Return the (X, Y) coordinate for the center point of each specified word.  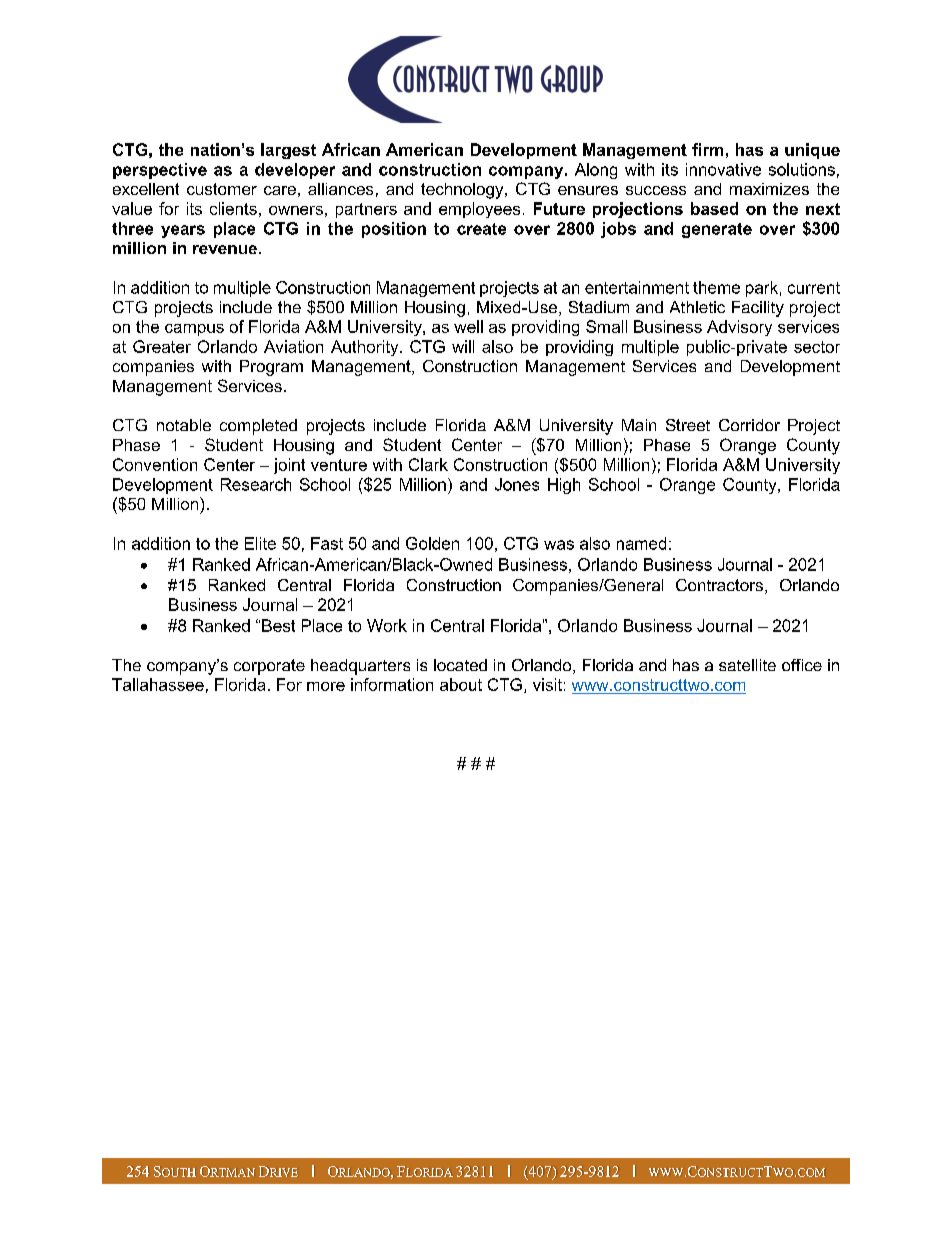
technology (463, 191)
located (460, 665)
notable (184, 425)
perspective (160, 171)
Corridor (749, 425)
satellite (747, 665)
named (641, 543)
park (762, 289)
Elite (260, 543)
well (468, 326)
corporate (269, 667)
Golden (432, 543)
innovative (723, 169)
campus (194, 330)
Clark (428, 464)
